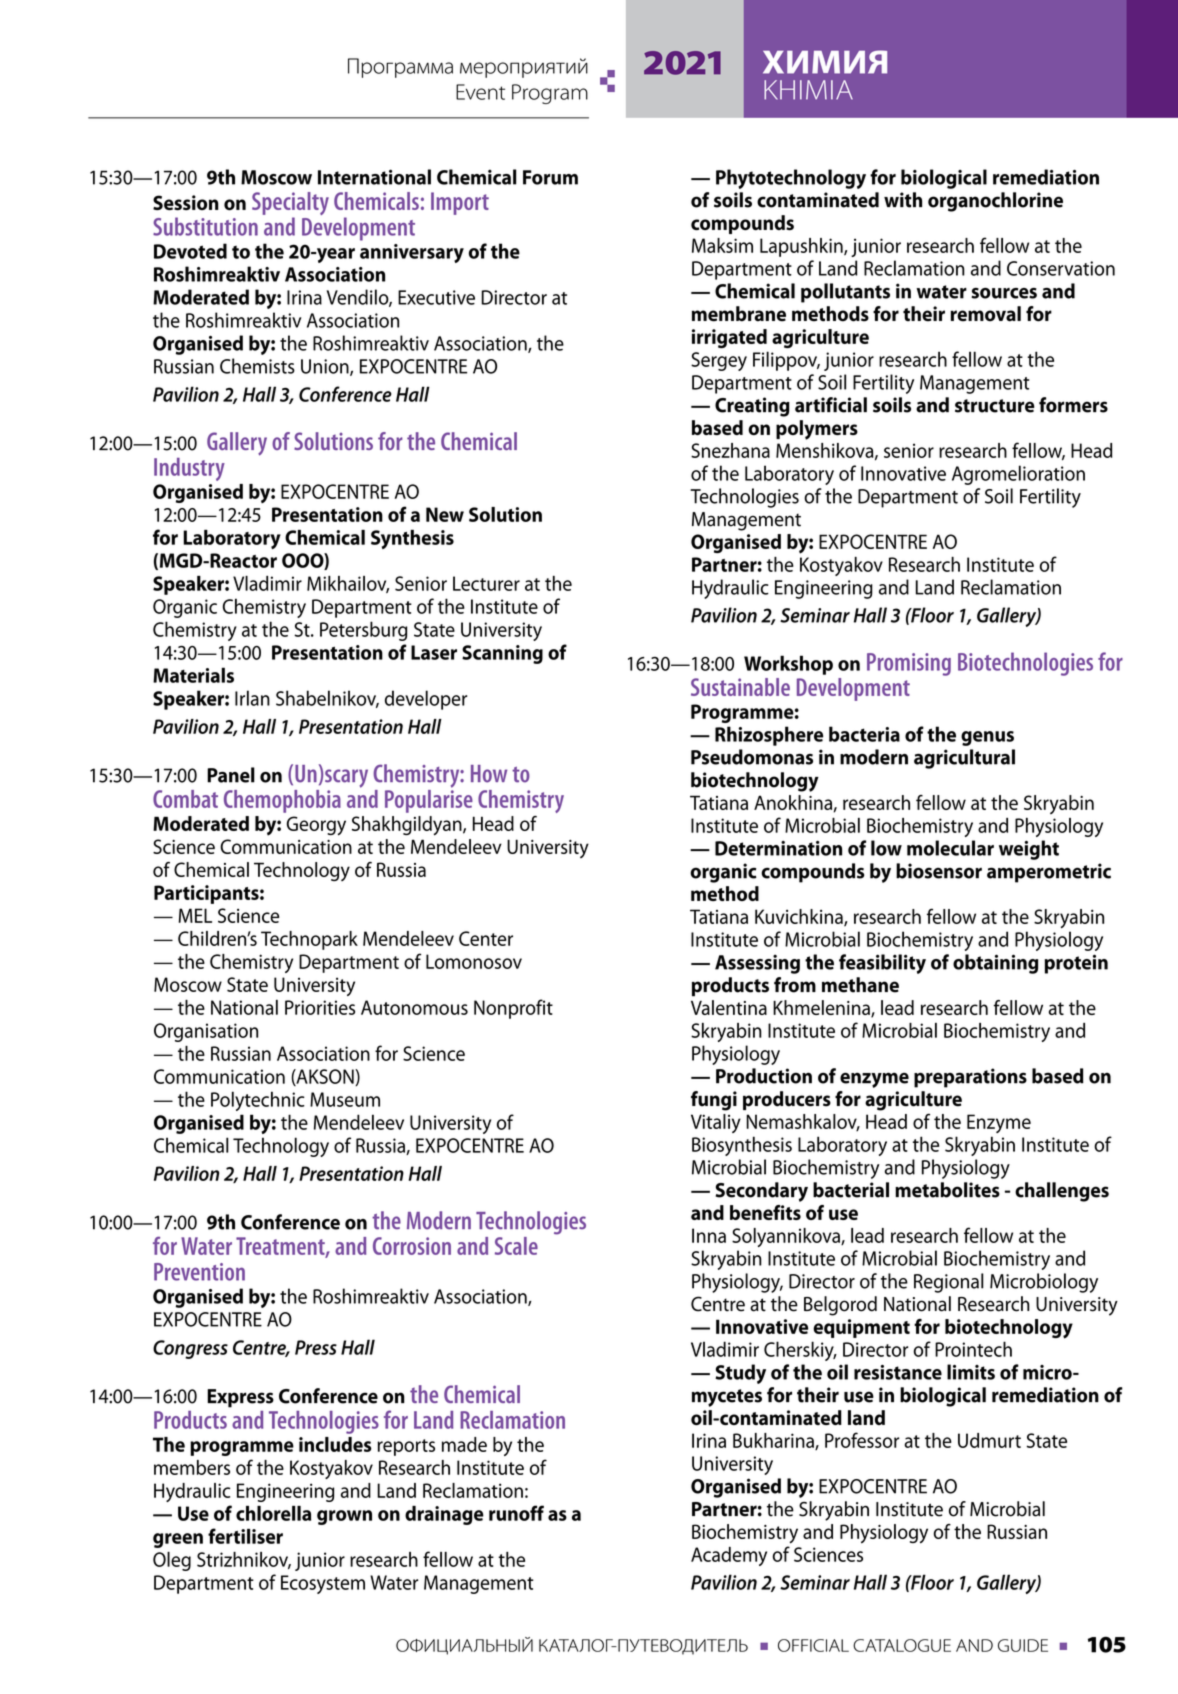  What do you see at coordinates (939, 871) in the image?
I see `biosensor` at bounding box center [939, 871].
